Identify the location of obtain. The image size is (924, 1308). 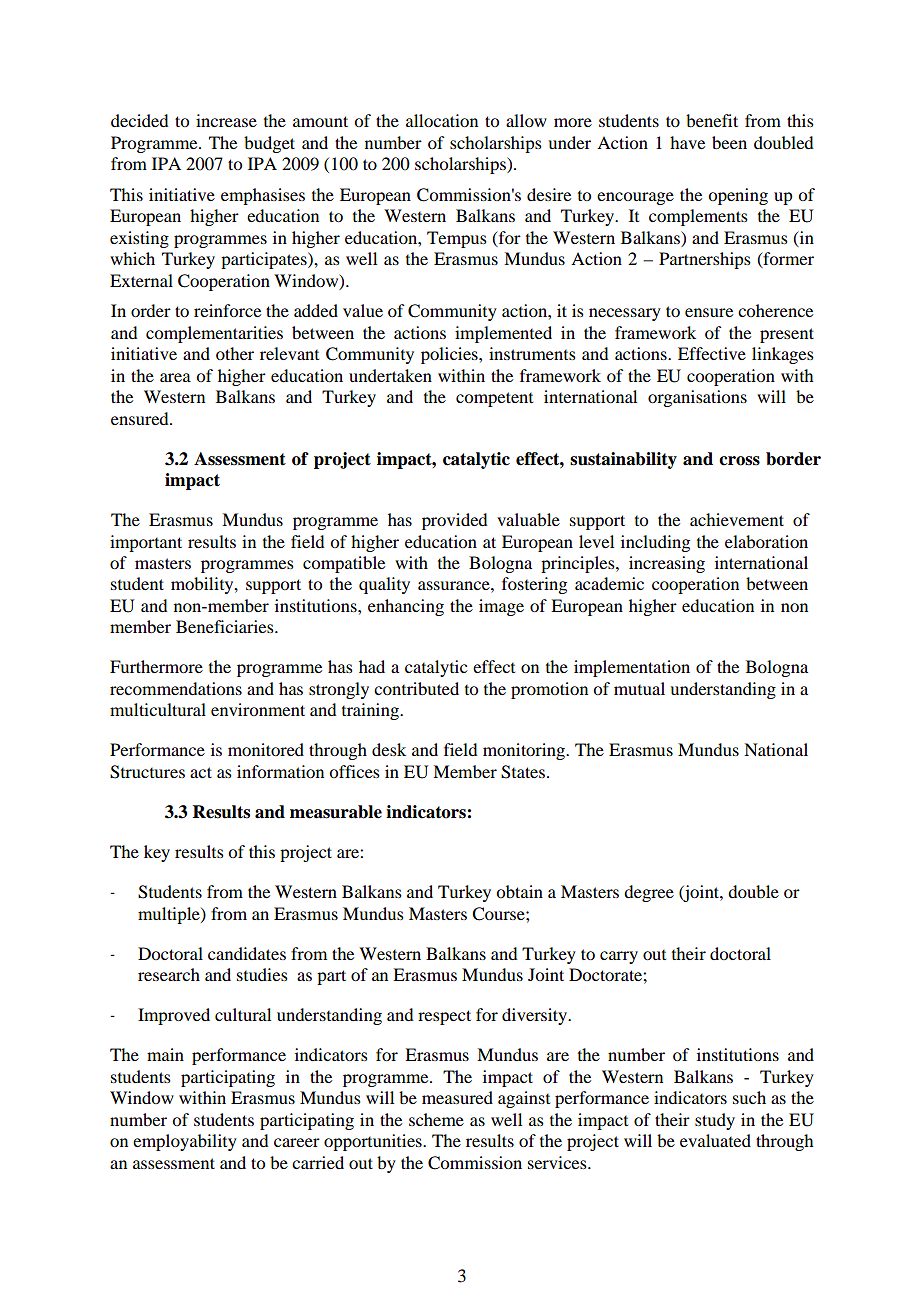
(519, 891).
